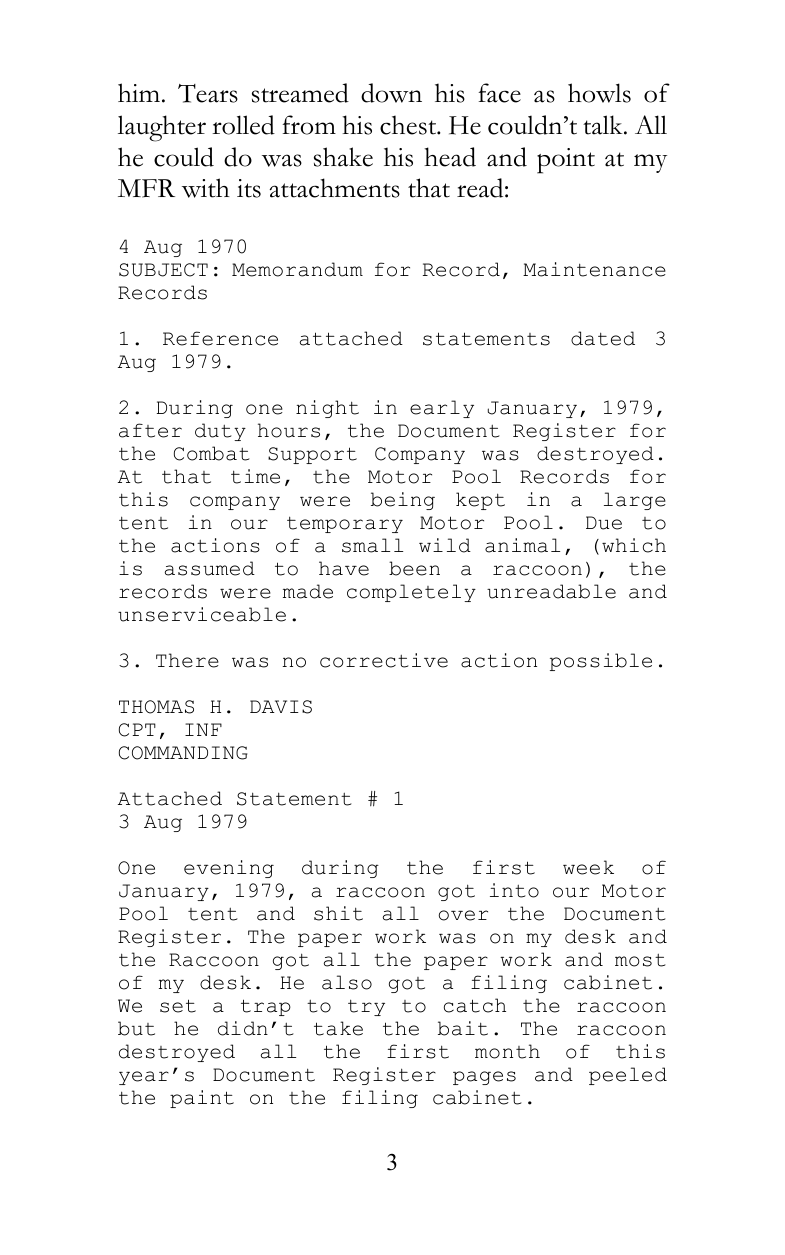  I want to click on Tears, so click(208, 93).
